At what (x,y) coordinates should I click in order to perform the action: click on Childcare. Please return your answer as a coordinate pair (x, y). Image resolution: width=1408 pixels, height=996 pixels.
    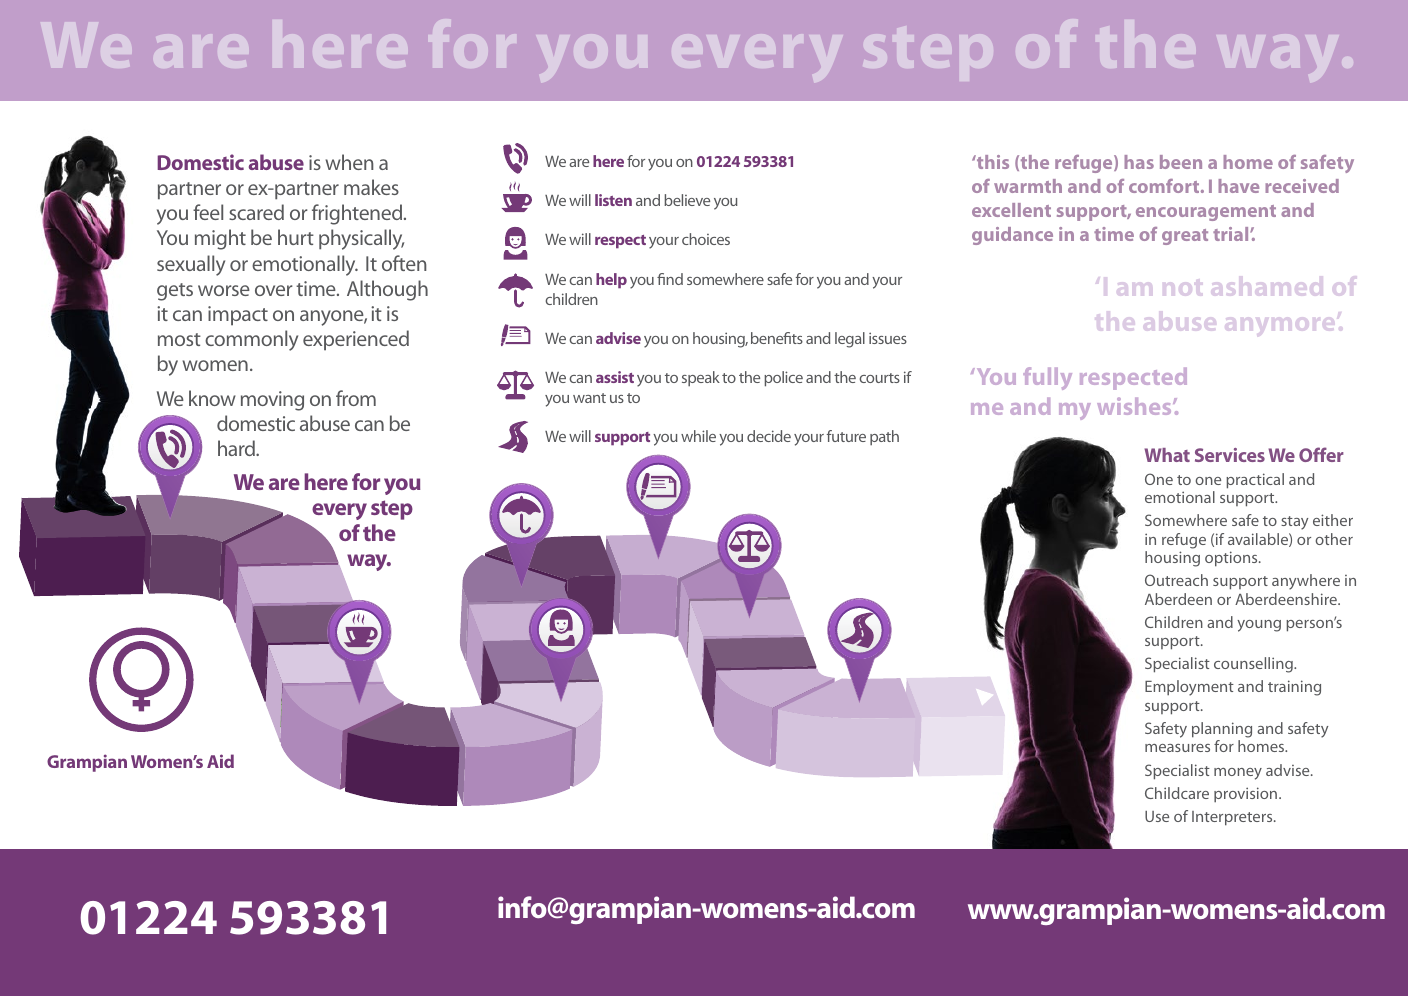
    Looking at the image, I should click on (1177, 793).
